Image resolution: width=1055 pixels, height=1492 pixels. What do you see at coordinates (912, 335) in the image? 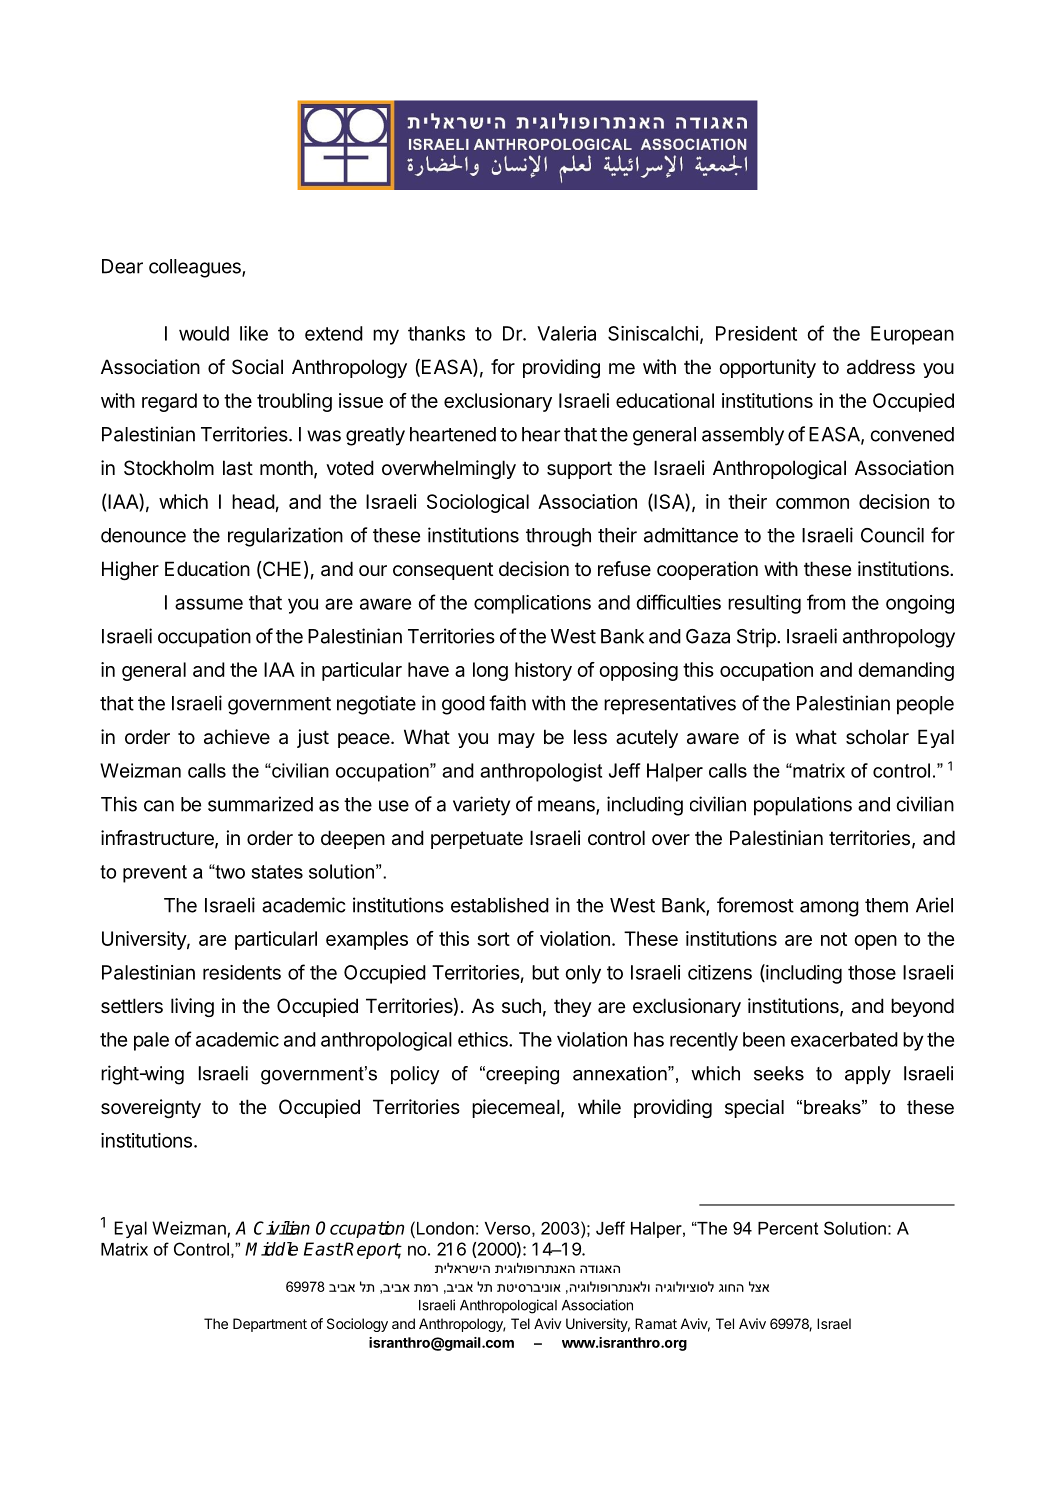
I see `European` at bounding box center [912, 335].
